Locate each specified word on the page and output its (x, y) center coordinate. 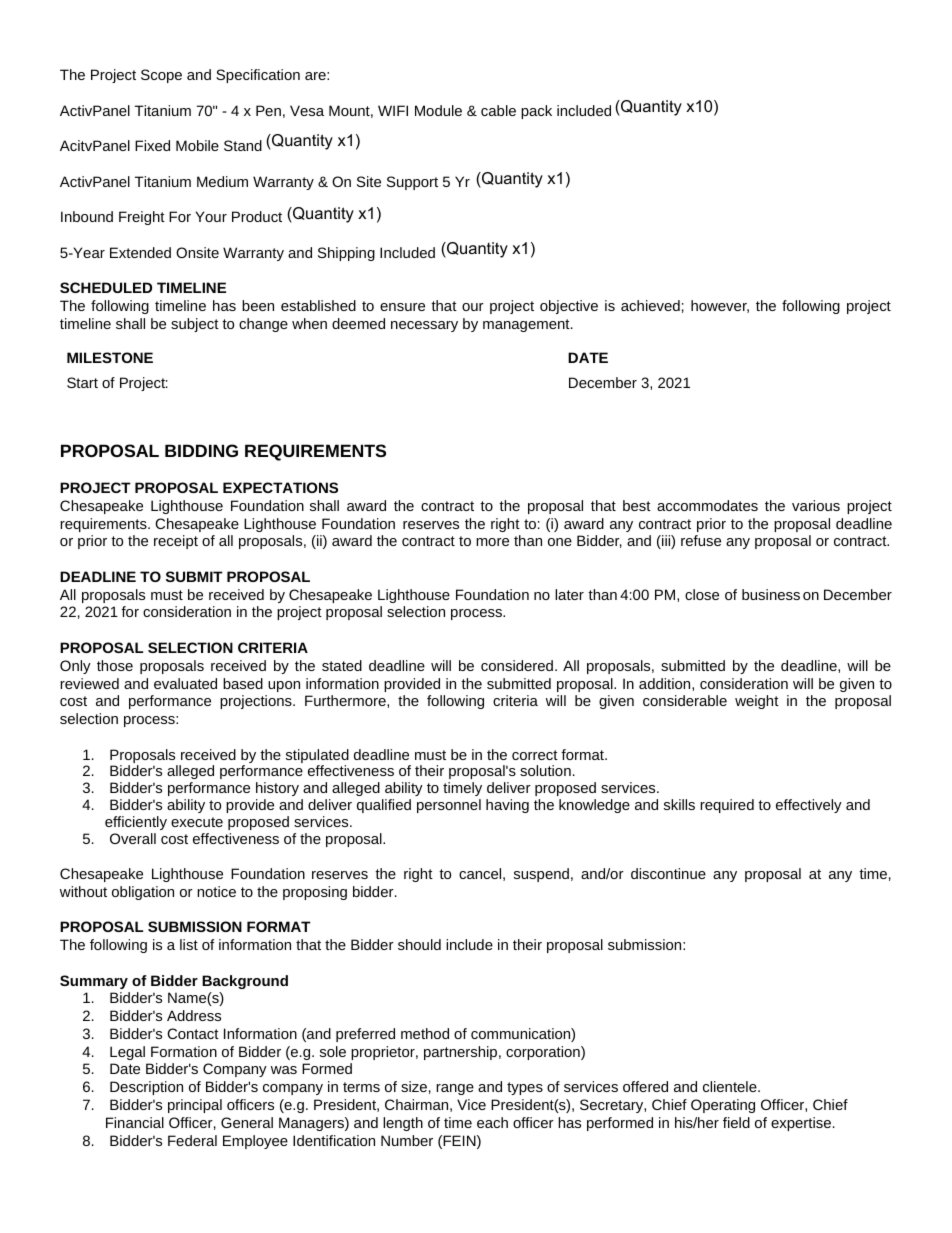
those (115, 665)
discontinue (668, 873)
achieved (650, 305)
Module (438, 110)
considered (518, 665)
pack (536, 112)
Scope (161, 76)
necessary (424, 326)
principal (195, 1106)
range (455, 1089)
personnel (449, 806)
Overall (133, 838)
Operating (723, 1106)
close (702, 594)
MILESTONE (110, 357)
